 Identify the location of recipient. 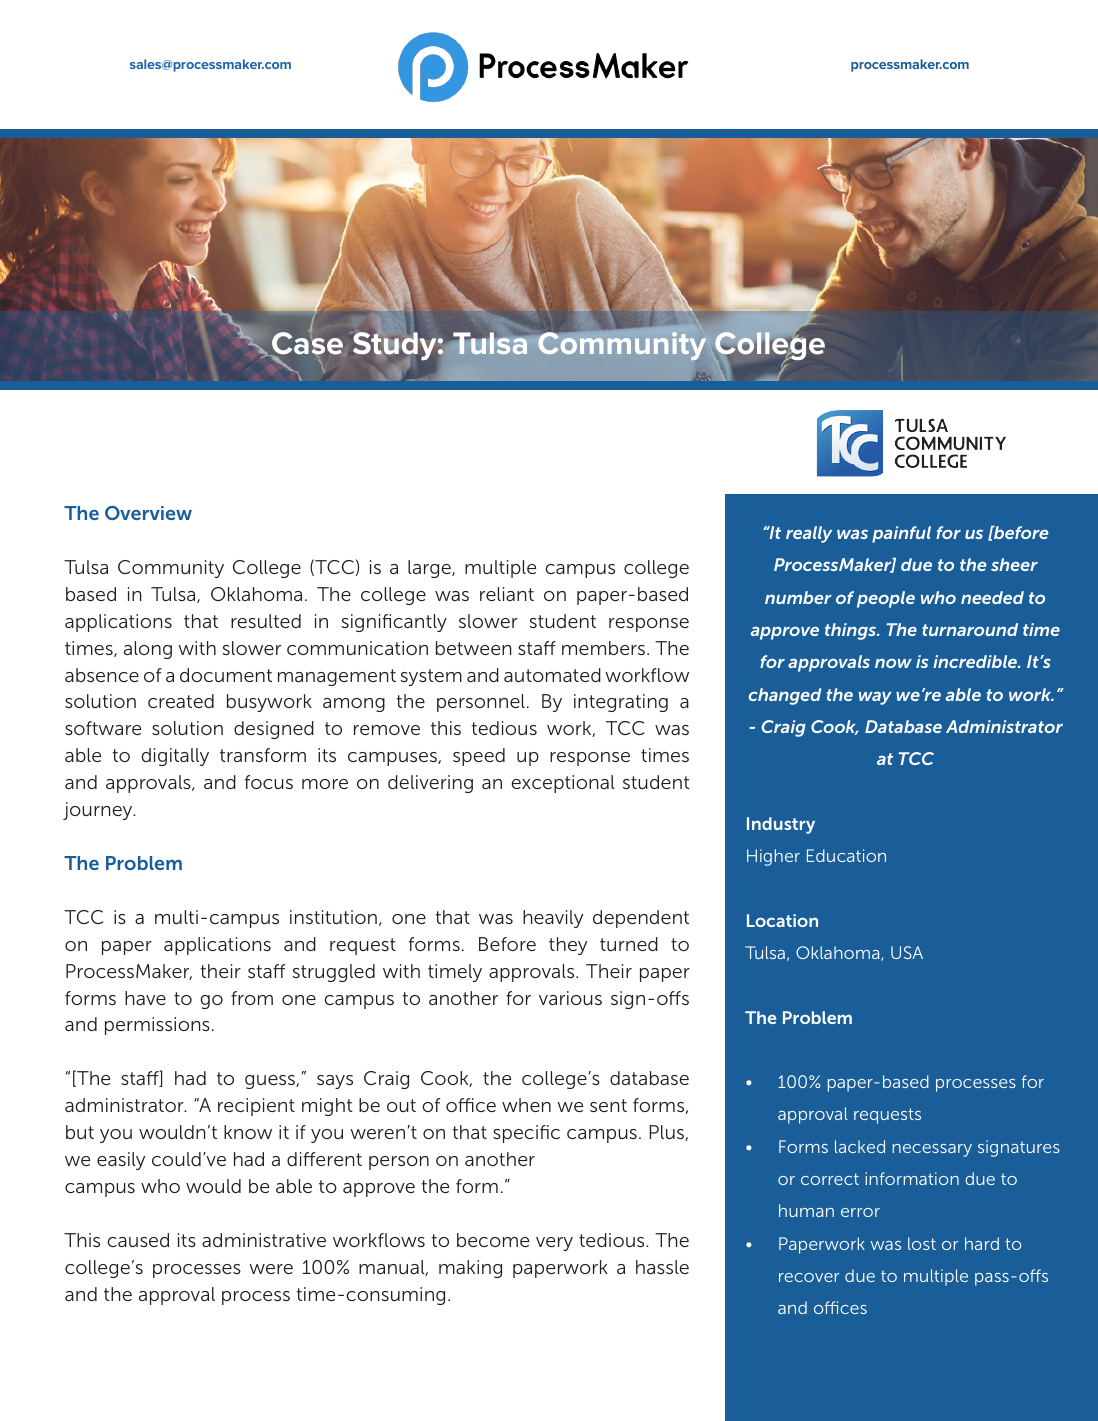
(256, 1107).
